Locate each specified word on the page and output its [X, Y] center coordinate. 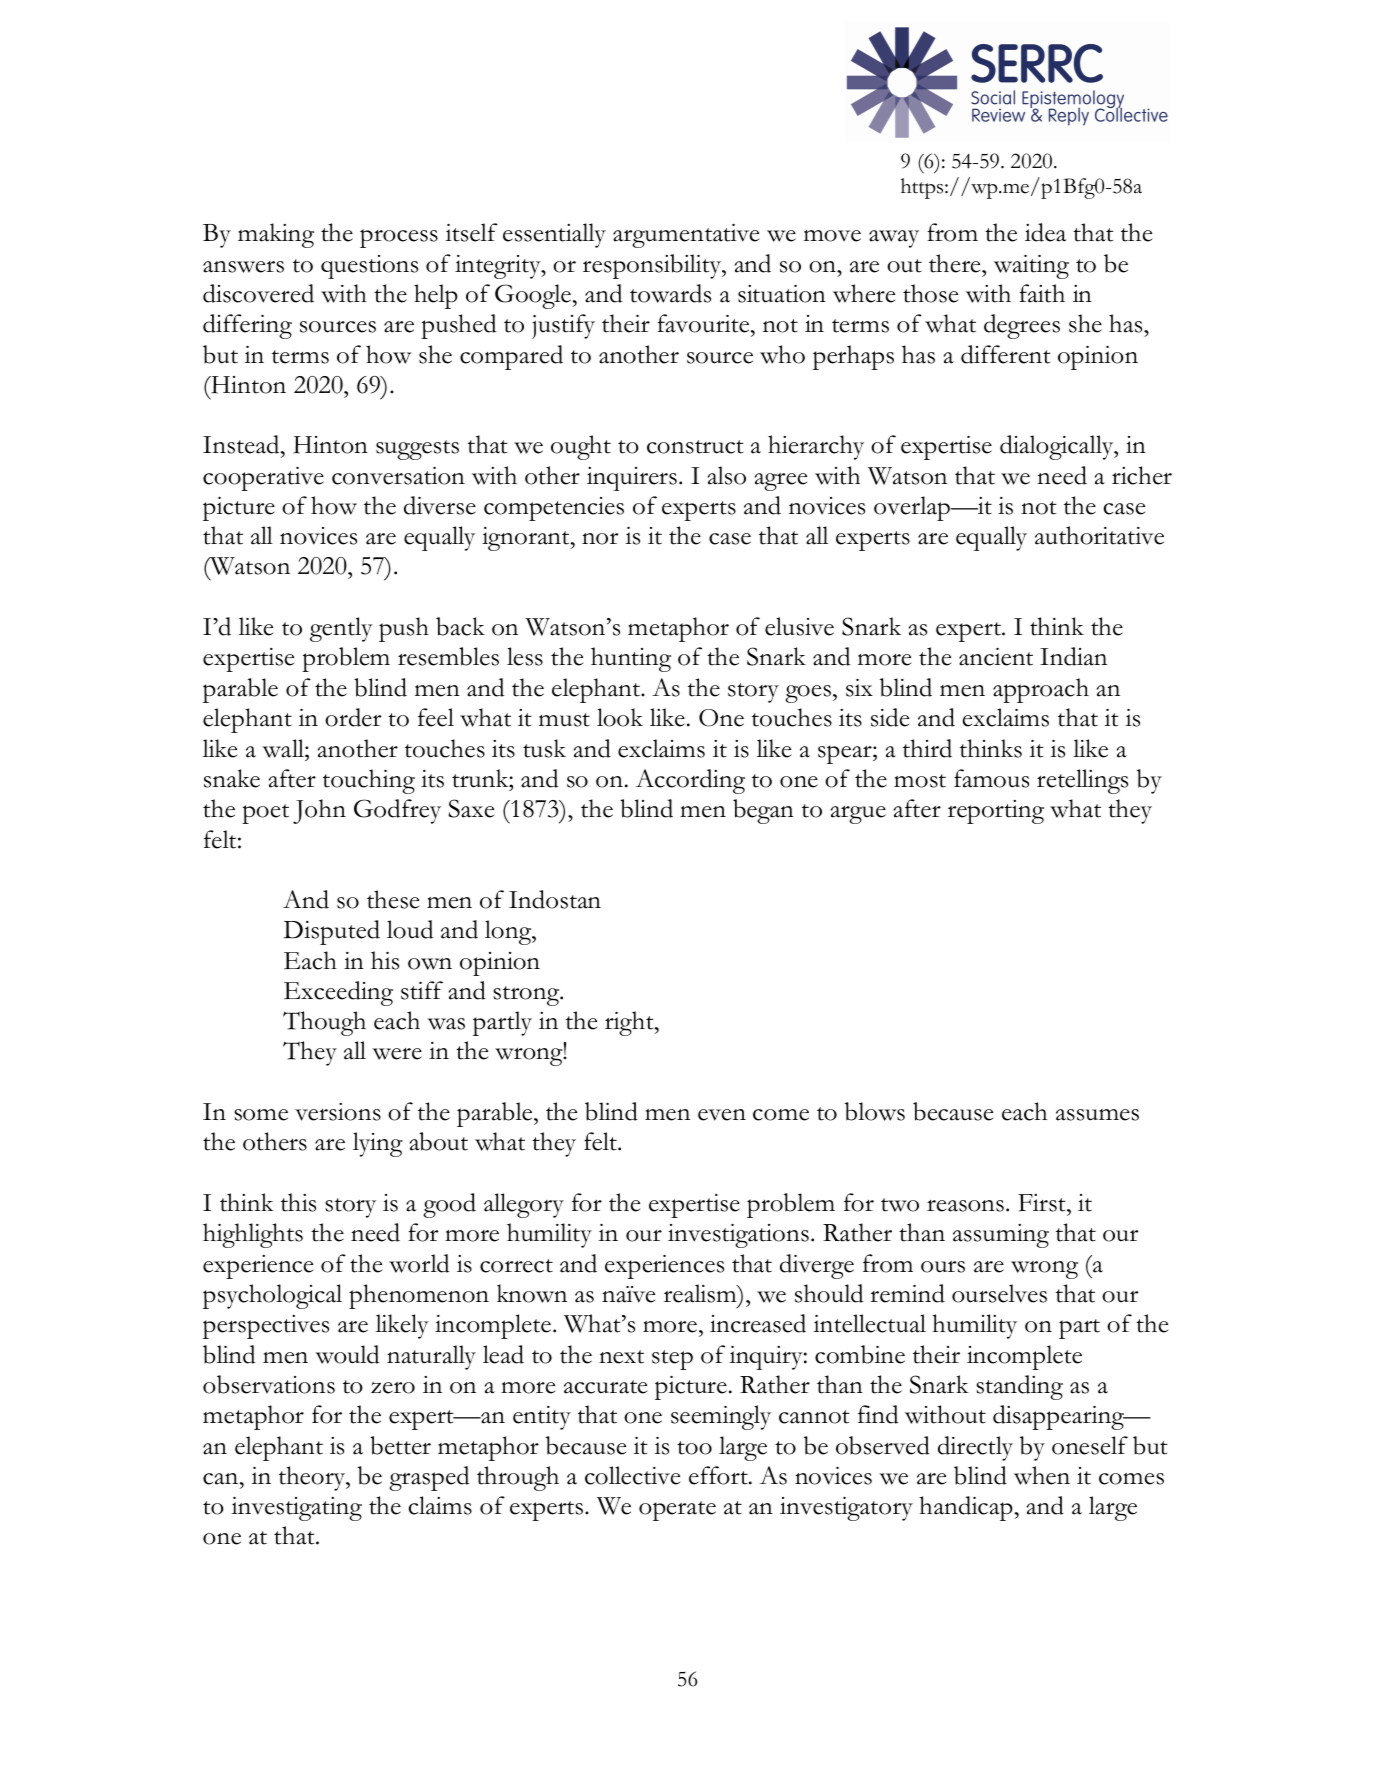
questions [369, 267]
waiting [1031, 267]
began [763, 811]
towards [670, 293]
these [393, 899]
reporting [996, 812]
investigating [296, 1509]
